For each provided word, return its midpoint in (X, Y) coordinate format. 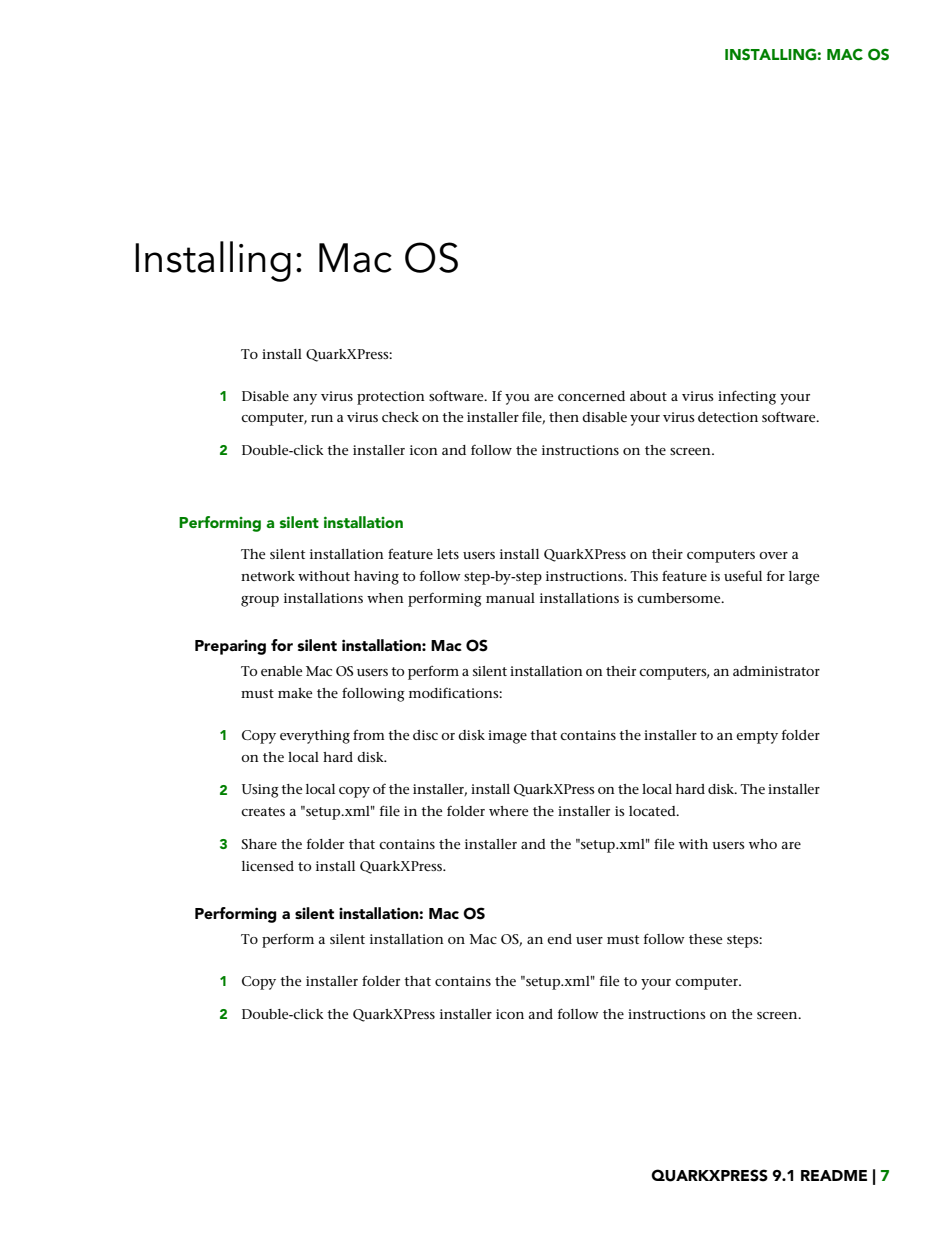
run (322, 418)
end (559, 939)
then (564, 417)
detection (728, 417)
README (834, 1175)
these (705, 939)
